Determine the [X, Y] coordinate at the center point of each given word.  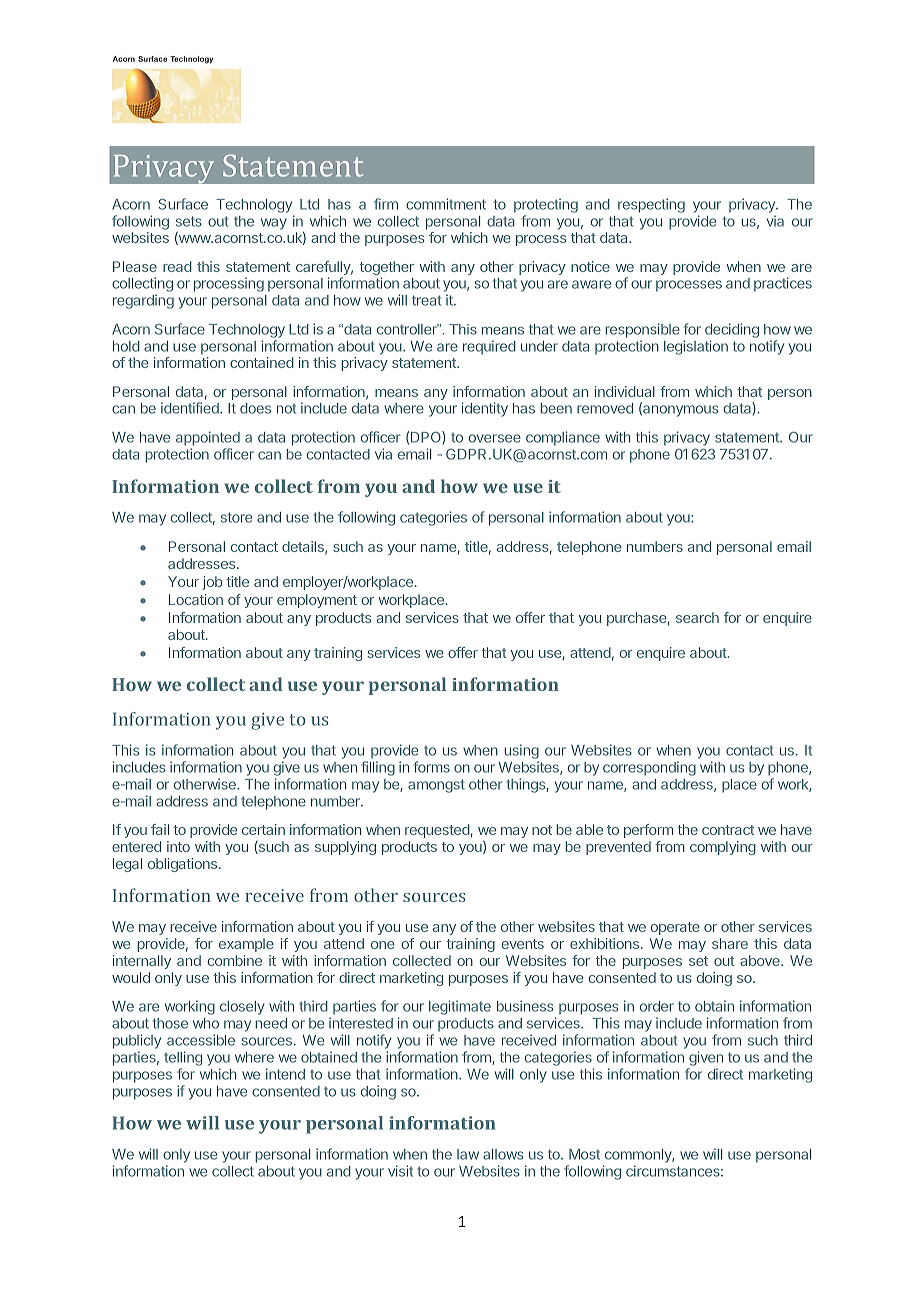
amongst [436, 786]
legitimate [460, 1007]
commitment [446, 204]
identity [485, 409]
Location [196, 599]
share [730, 943]
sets [189, 221]
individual [625, 391]
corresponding [649, 768]
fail [160, 829]
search [697, 617]
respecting [651, 205]
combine [234, 960]
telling [183, 1060]
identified [191, 408]
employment [317, 601]
